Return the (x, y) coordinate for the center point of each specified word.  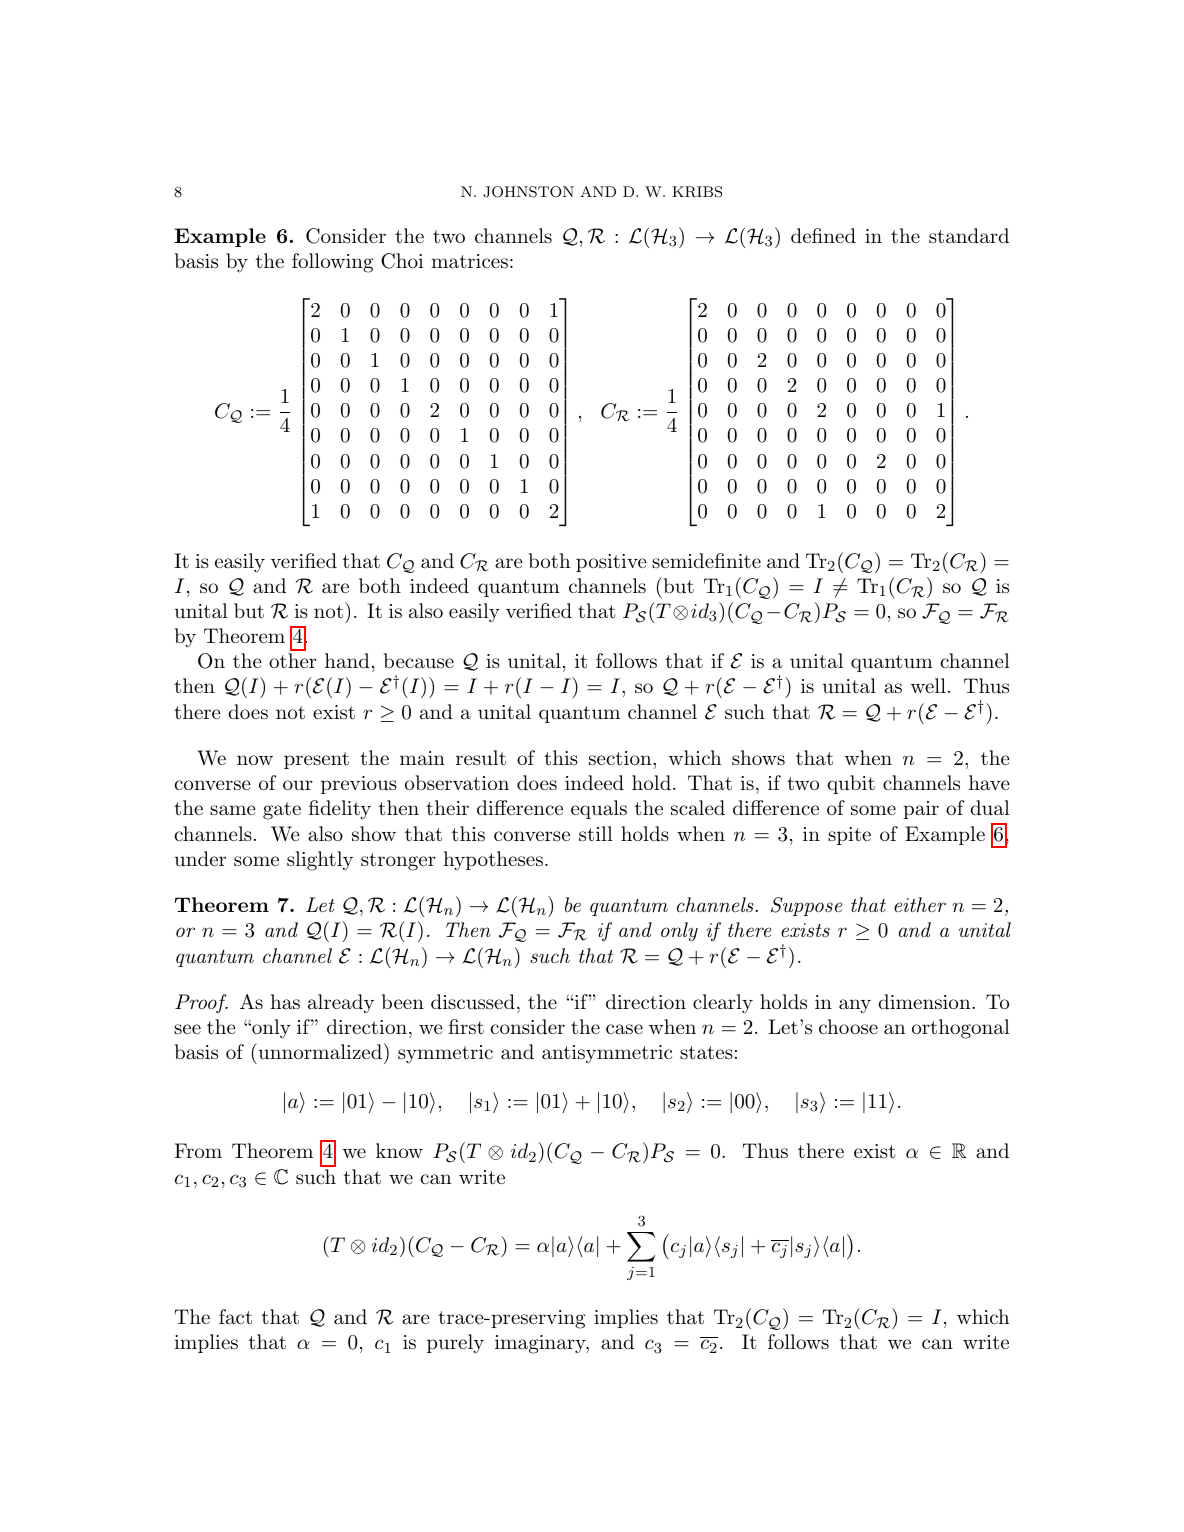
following (332, 263)
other (293, 660)
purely (455, 1344)
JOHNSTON (528, 192)
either (920, 904)
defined (823, 235)
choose (848, 1027)
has (285, 1002)
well (928, 685)
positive (611, 563)
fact (235, 1316)
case (624, 1029)
